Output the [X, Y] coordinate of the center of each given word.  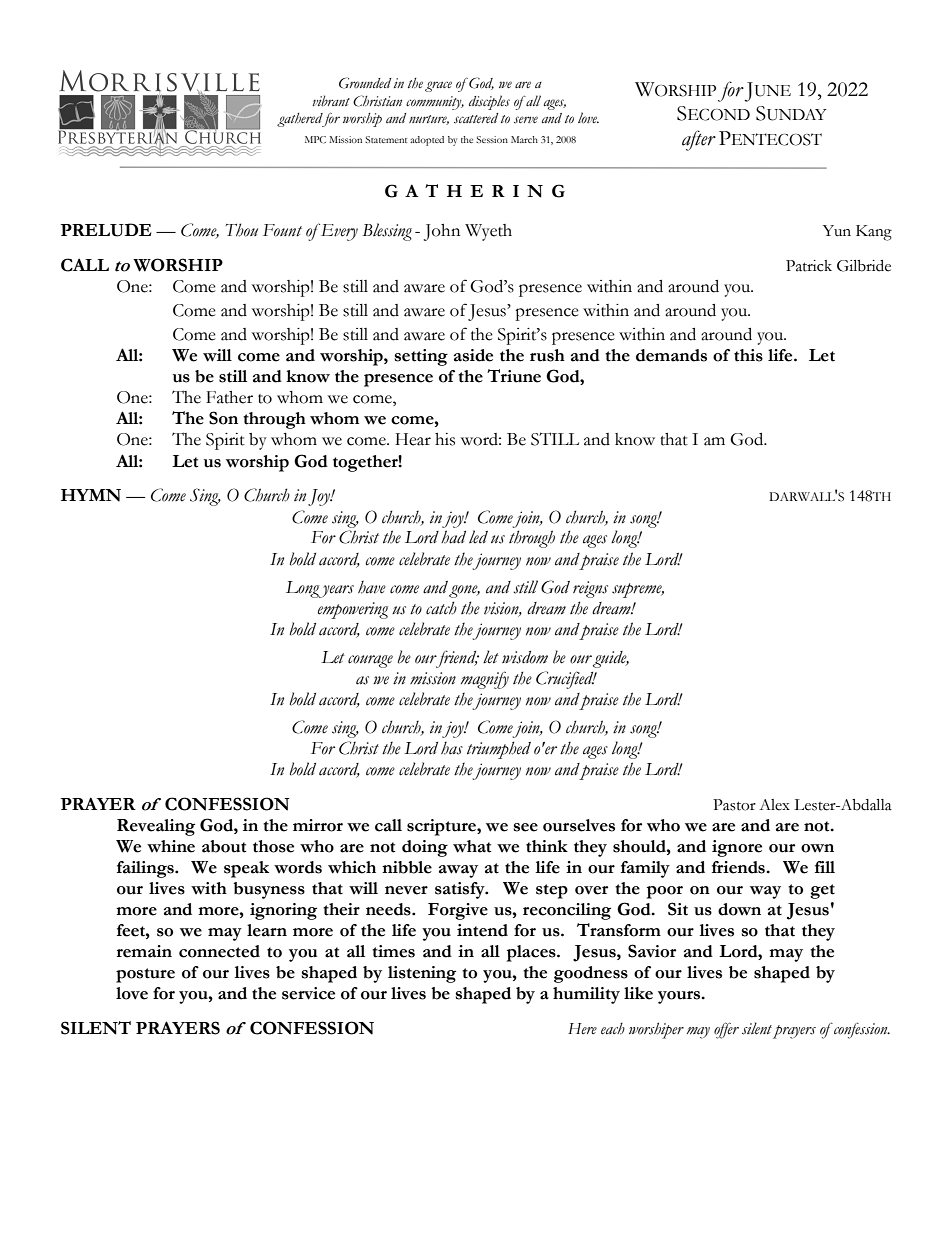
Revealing [156, 827]
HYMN [91, 495]
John [442, 232]
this [748, 355]
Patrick [809, 266]
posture [145, 975]
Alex [774, 805]
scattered [476, 118]
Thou [241, 230]
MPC [315, 139]
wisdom [525, 657]
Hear [413, 439]
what [472, 846]
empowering [353, 610]
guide [611, 659]
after [699, 140]
